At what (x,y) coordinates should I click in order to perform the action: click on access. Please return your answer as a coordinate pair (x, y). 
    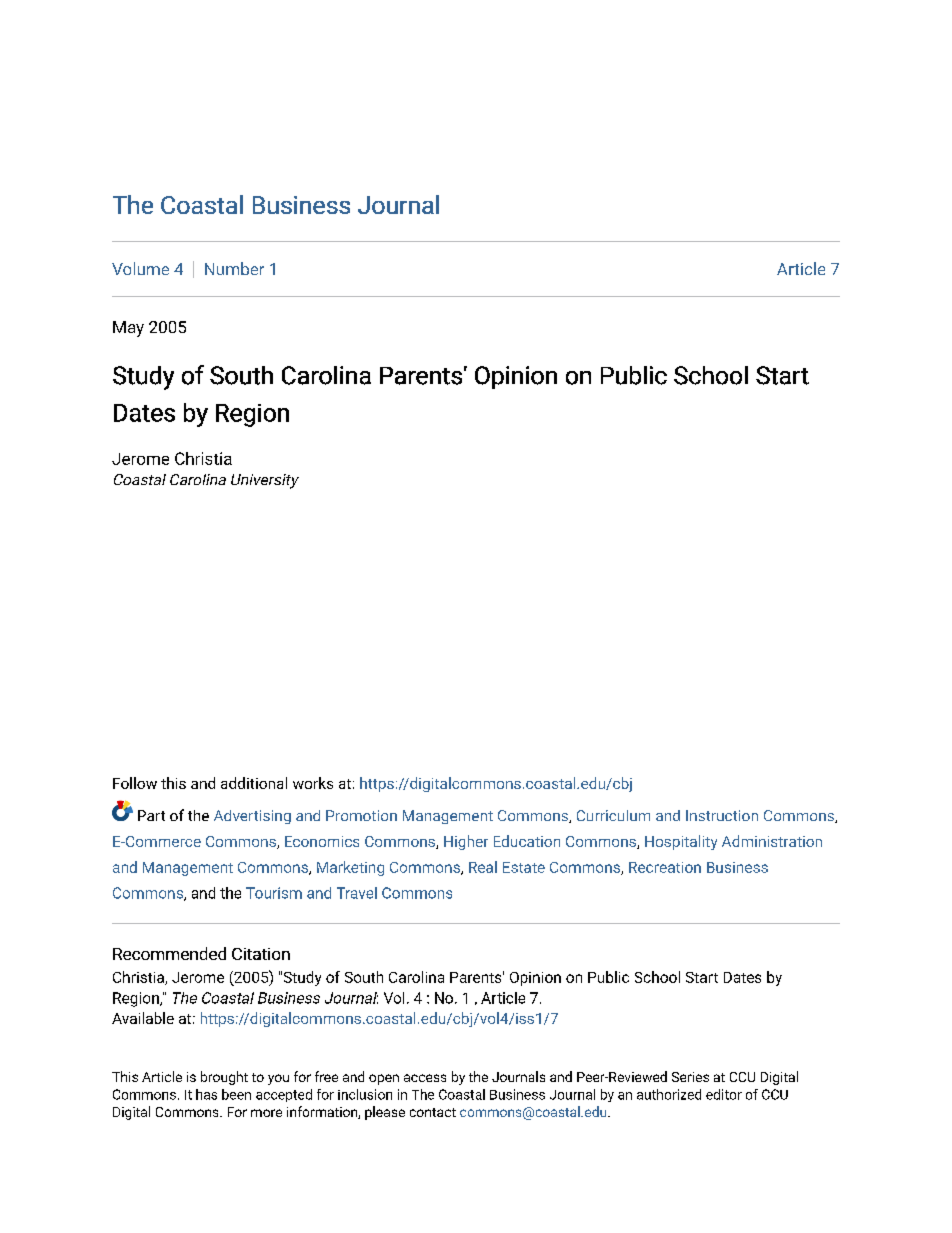
    Looking at the image, I should click on (425, 1078).
